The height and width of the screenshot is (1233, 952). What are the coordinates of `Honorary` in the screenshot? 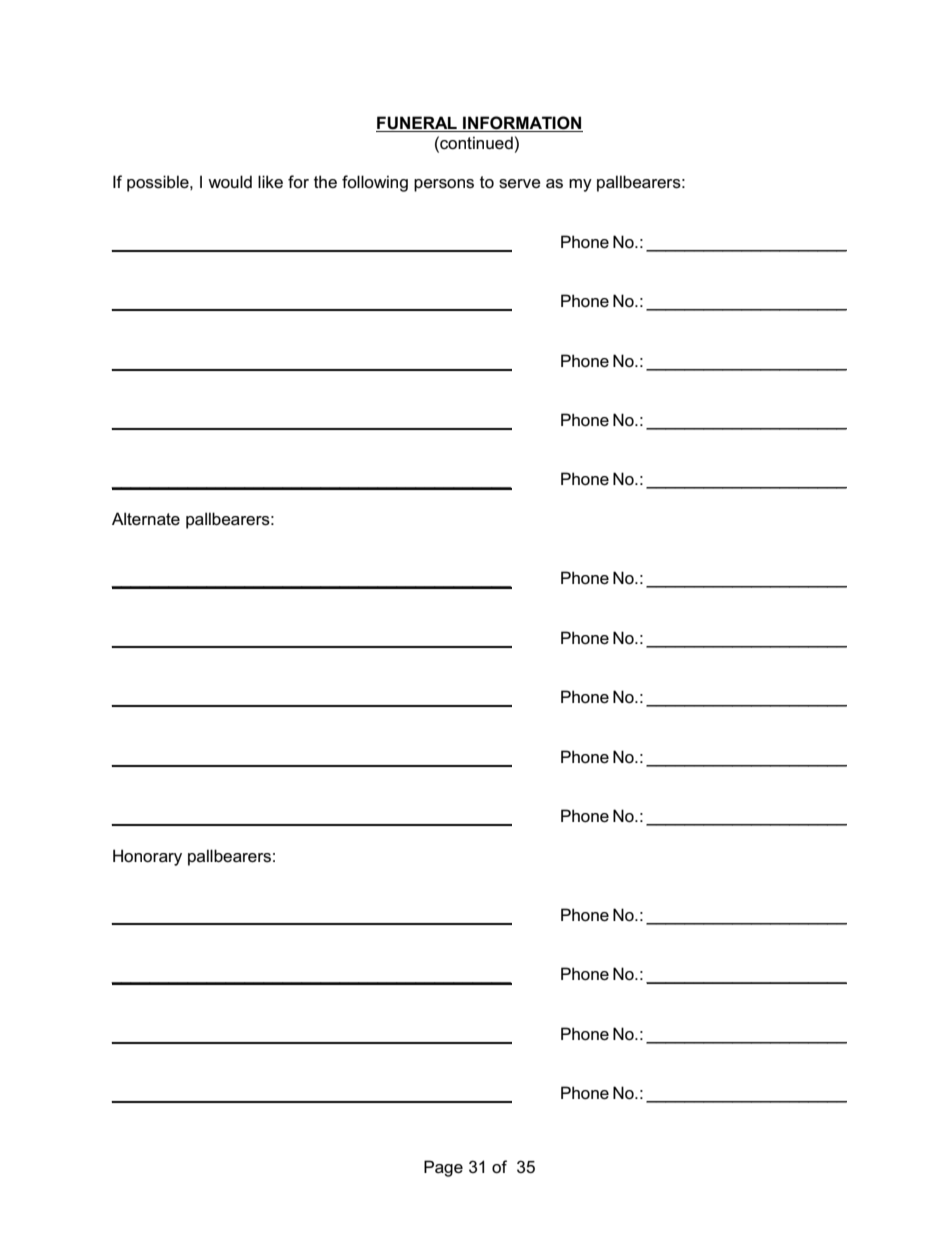 It's located at (147, 857).
